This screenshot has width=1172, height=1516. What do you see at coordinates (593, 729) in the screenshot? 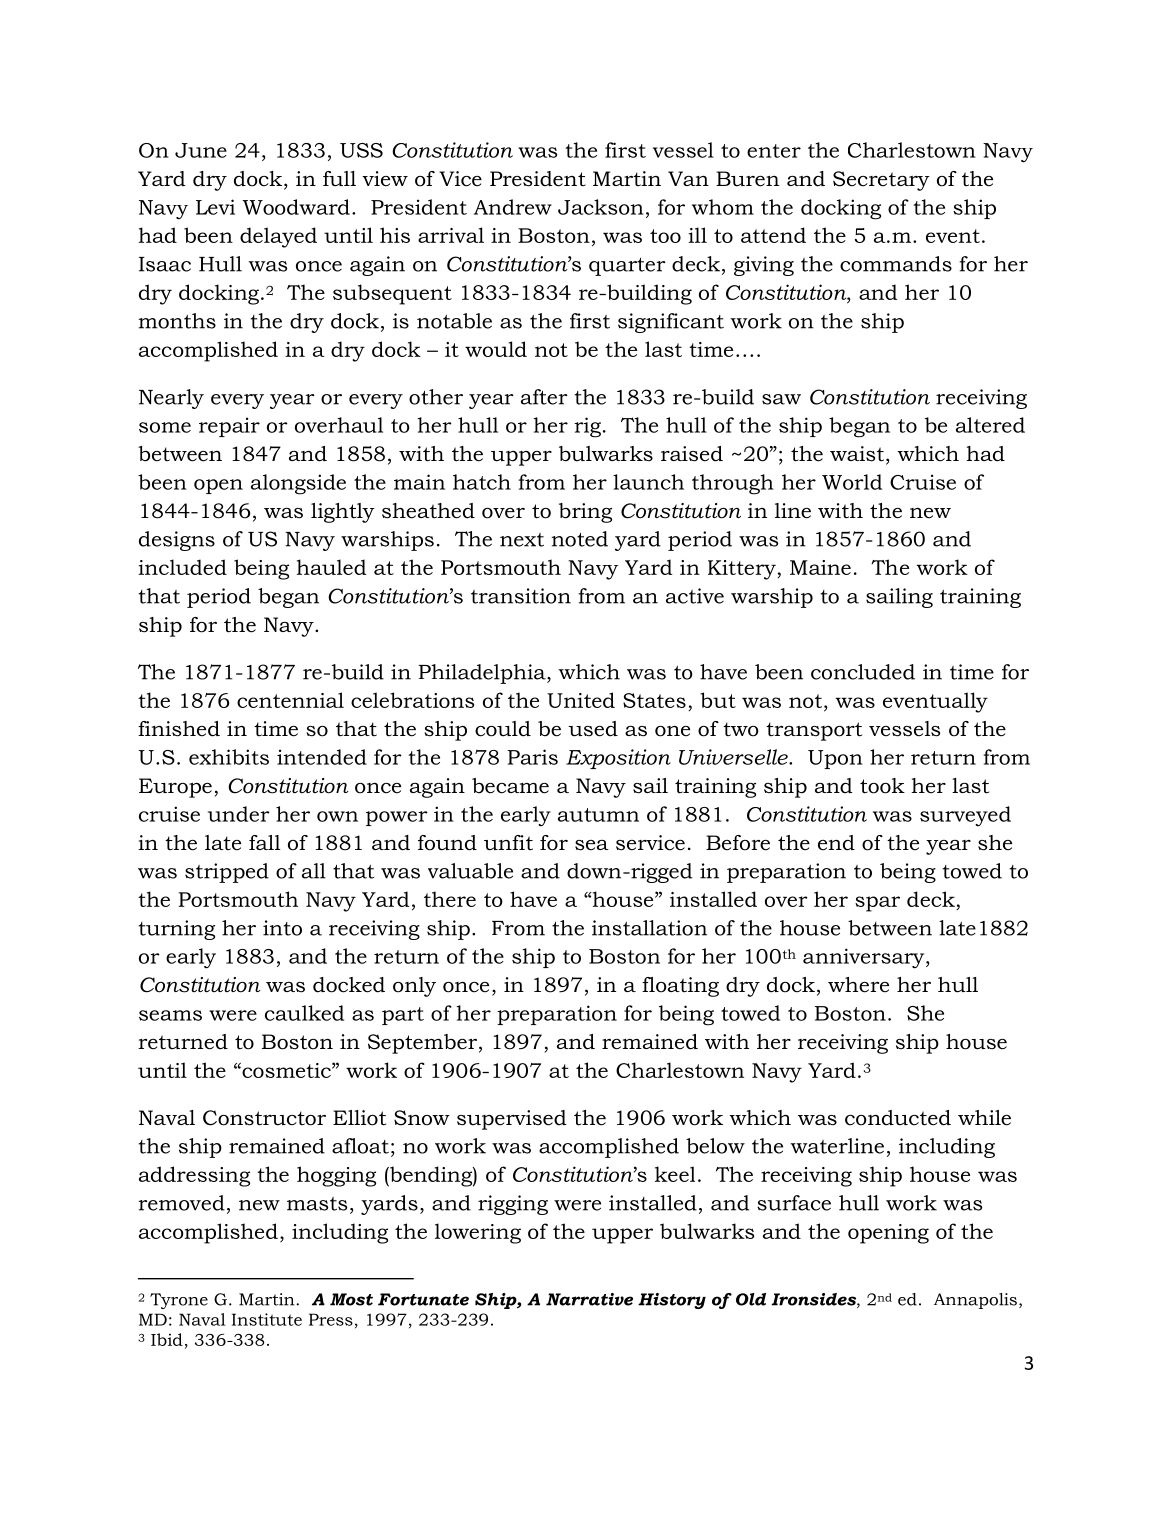
I see `used` at bounding box center [593, 729].
